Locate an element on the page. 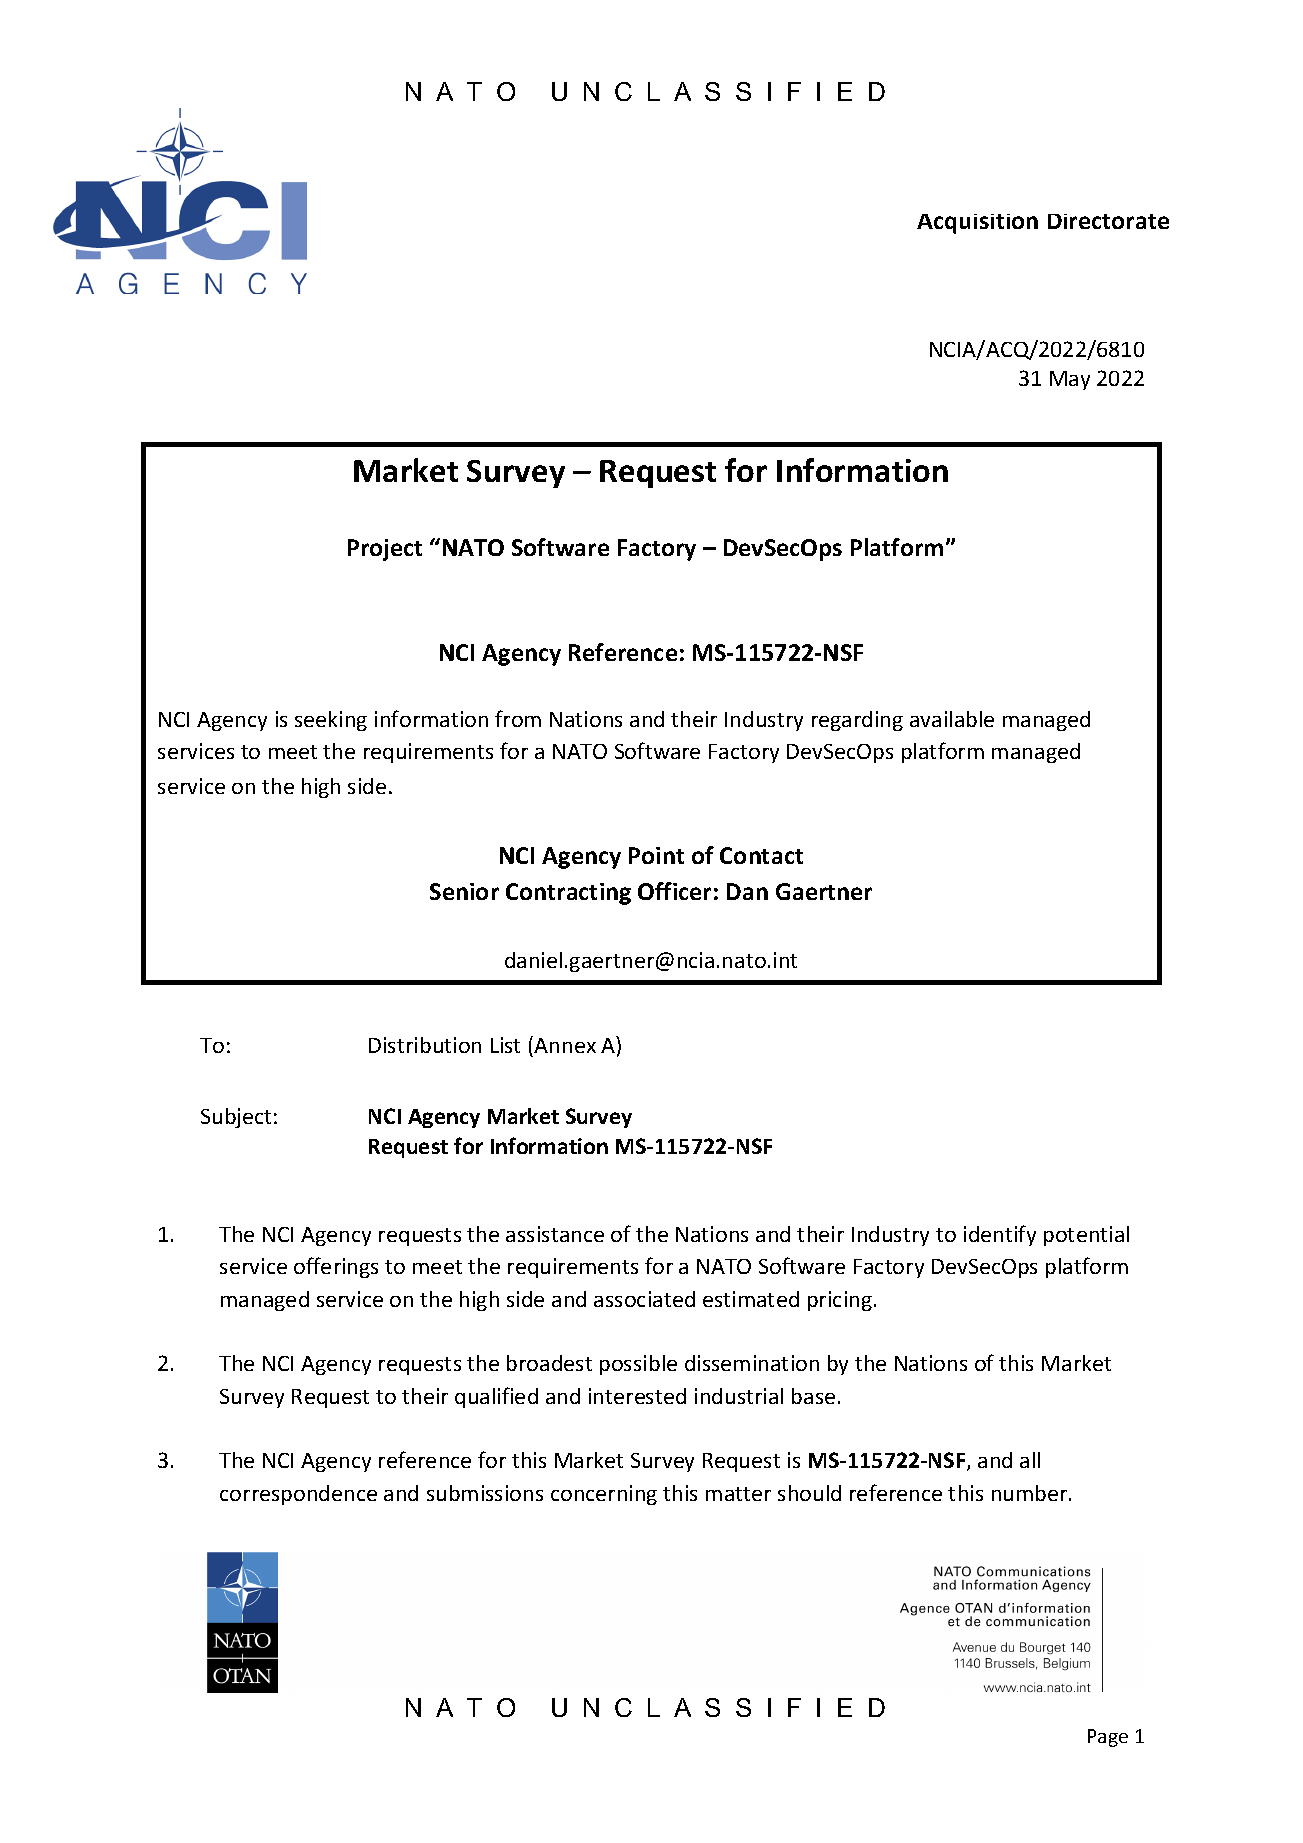  seeking is located at coordinates (331, 721).
